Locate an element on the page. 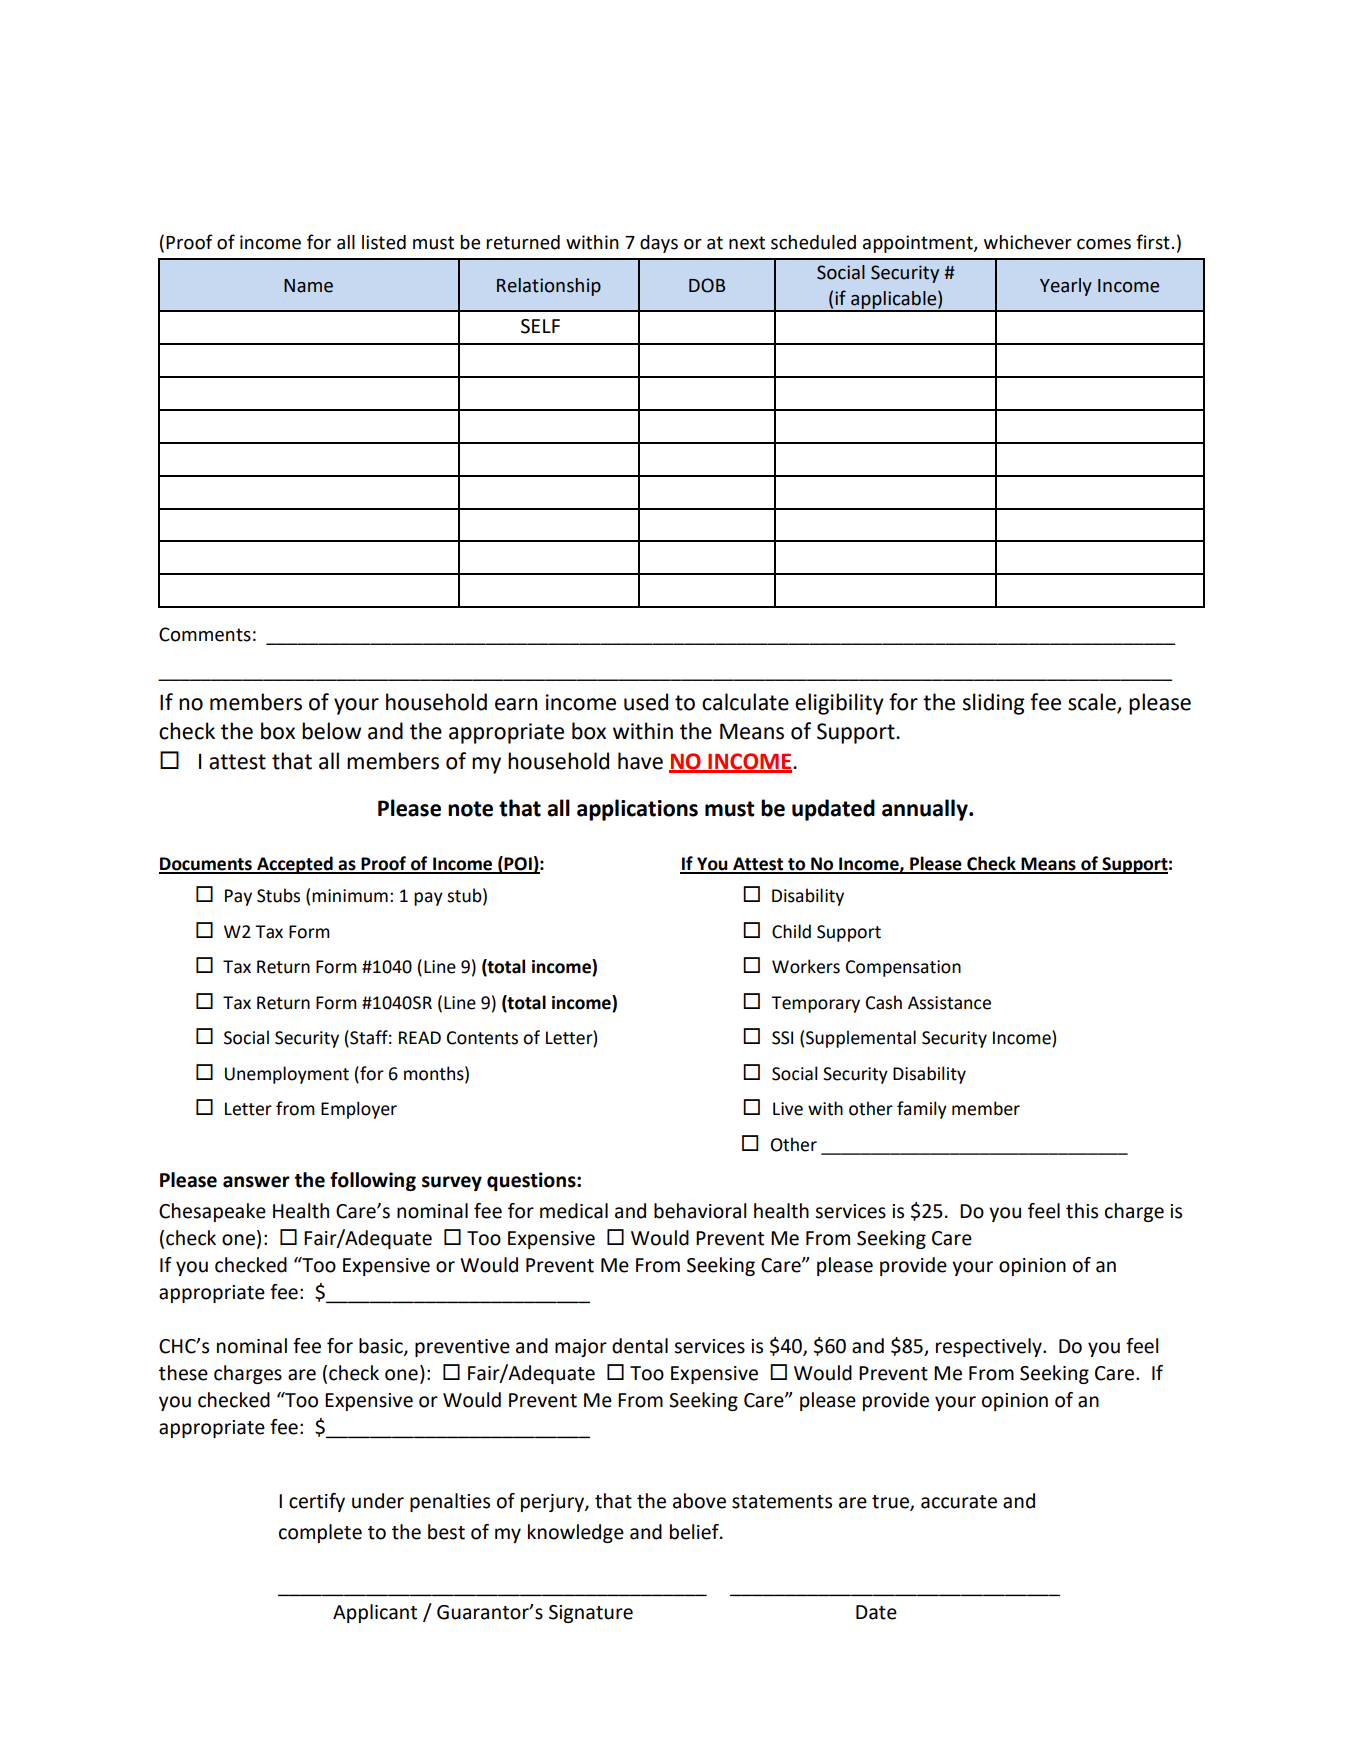  Child is located at coordinates (791, 931).
